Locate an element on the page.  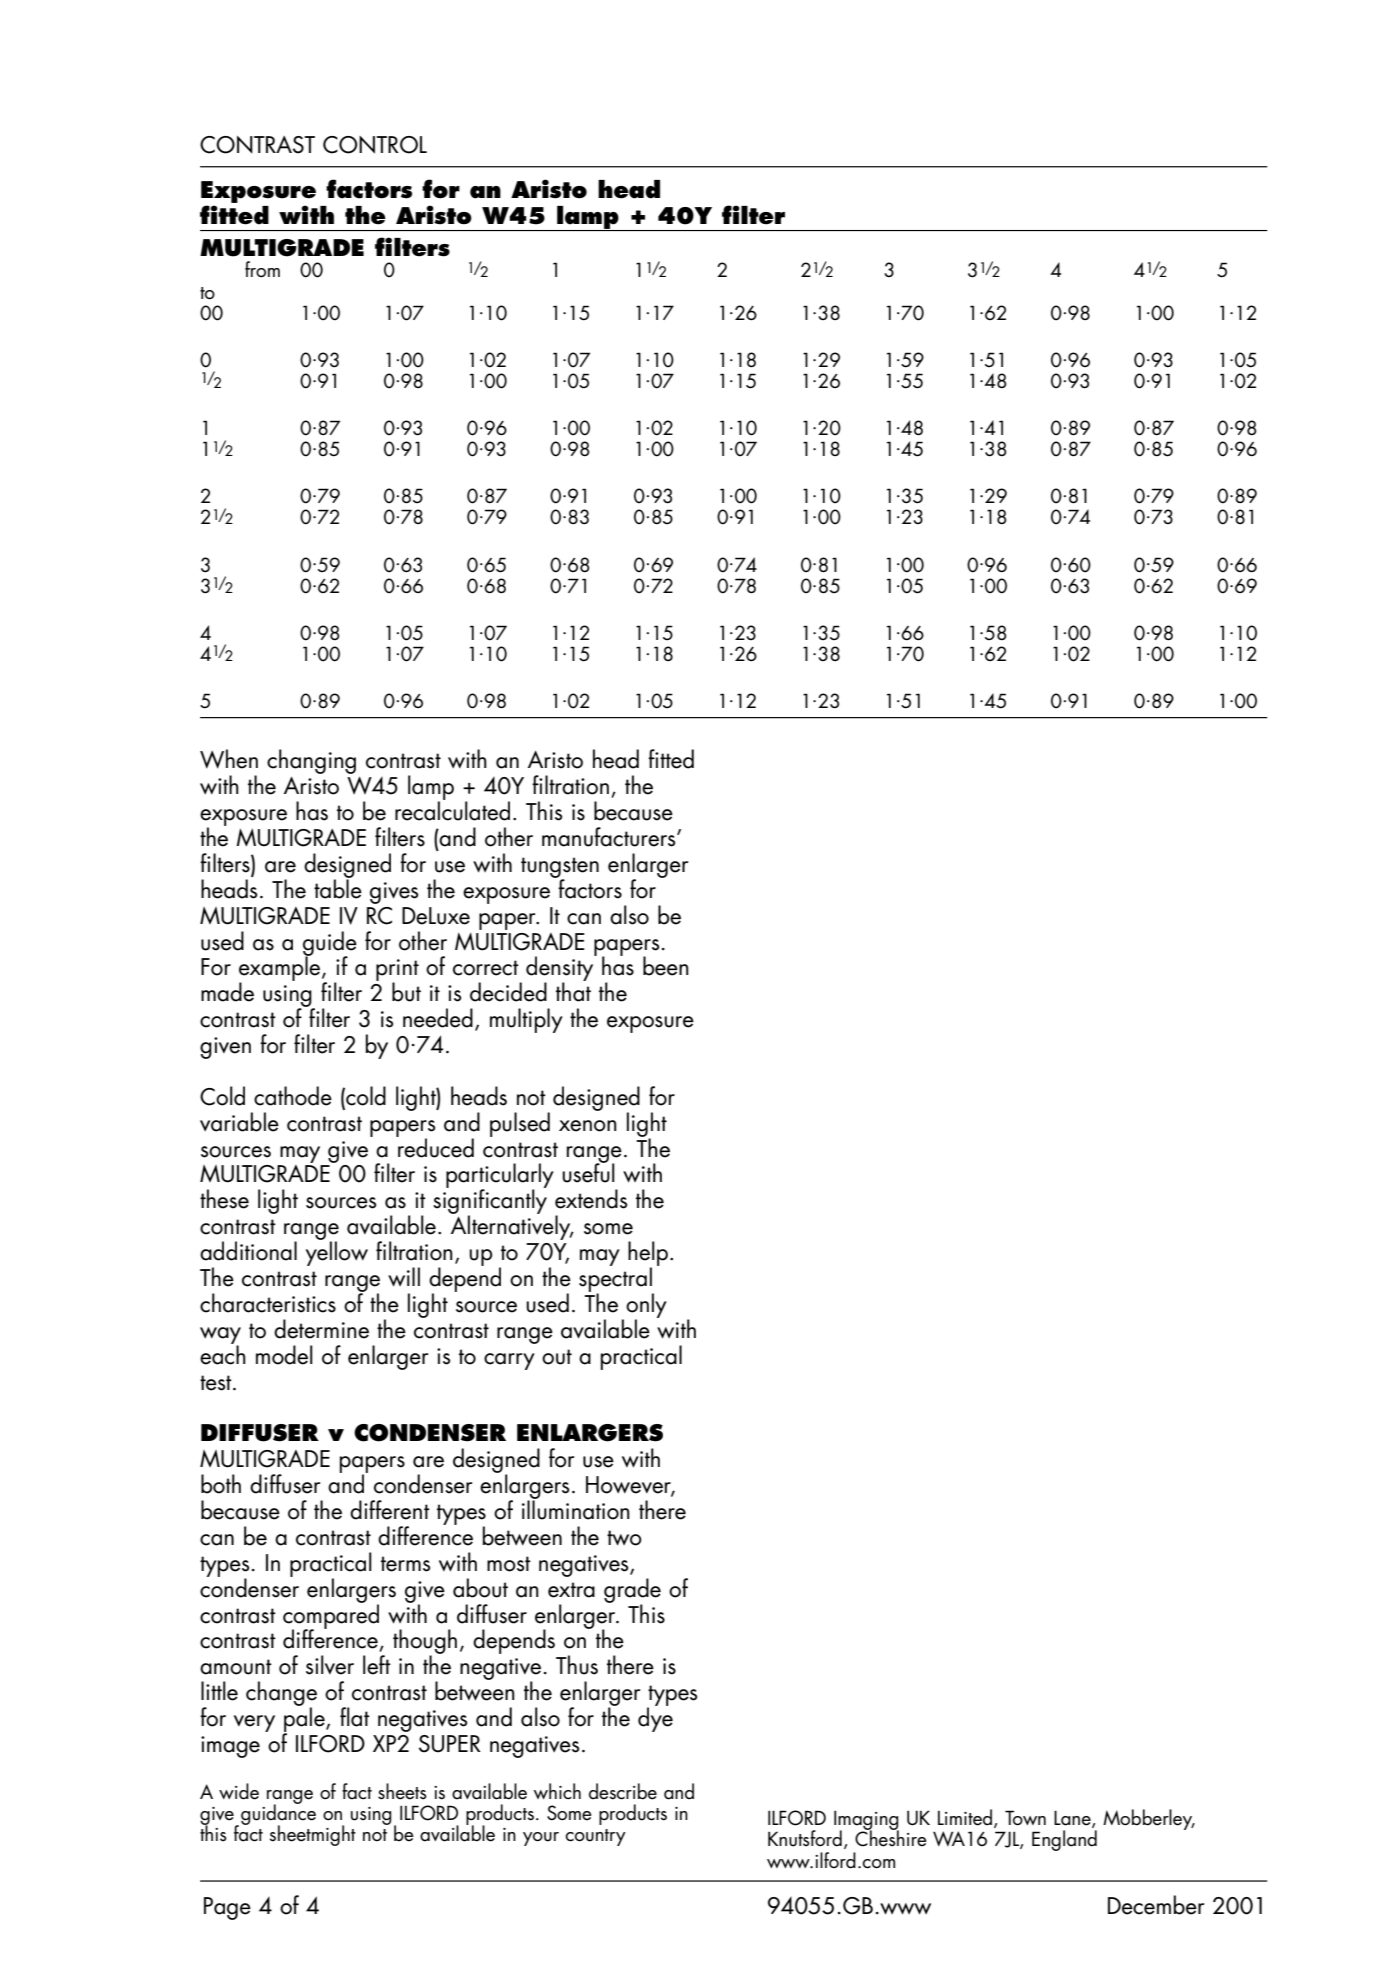
recalculated is located at coordinates (452, 810).
